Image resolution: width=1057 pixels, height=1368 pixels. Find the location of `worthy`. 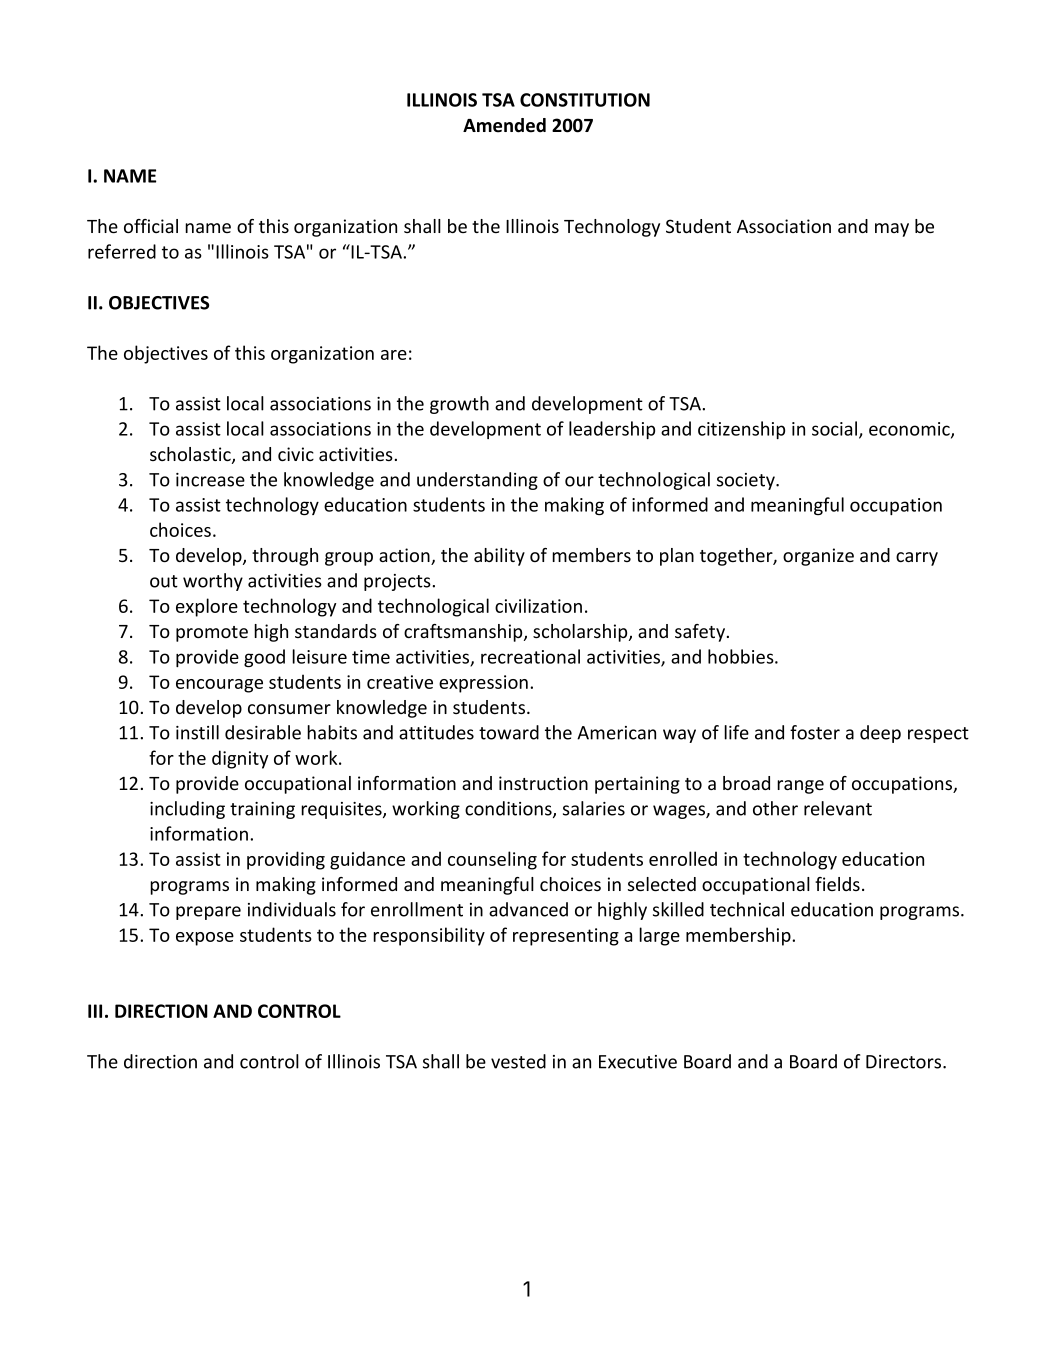

worthy is located at coordinates (213, 582).
